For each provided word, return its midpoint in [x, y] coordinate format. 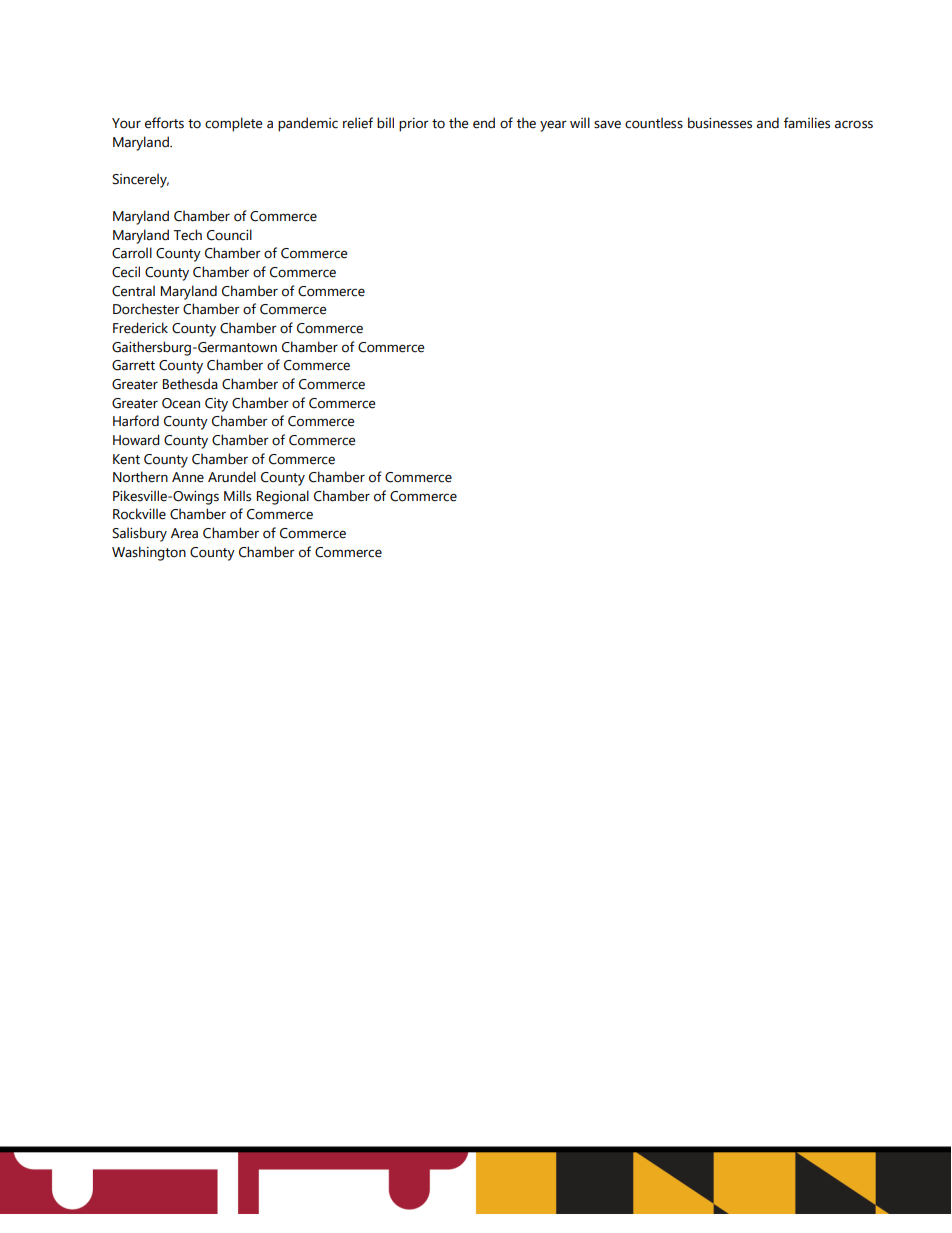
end [484, 123]
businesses [720, 123]
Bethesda [190, 384]
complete [233, 124]
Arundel [232, 477]
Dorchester [146, 309]
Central [133, 291]
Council [229, 235]
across [854, 124]
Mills [237, 496]
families [807, 123]
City [216, 405]
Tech [188, 235]
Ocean [181, 403]
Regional [283, 497]
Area [184, 533]
